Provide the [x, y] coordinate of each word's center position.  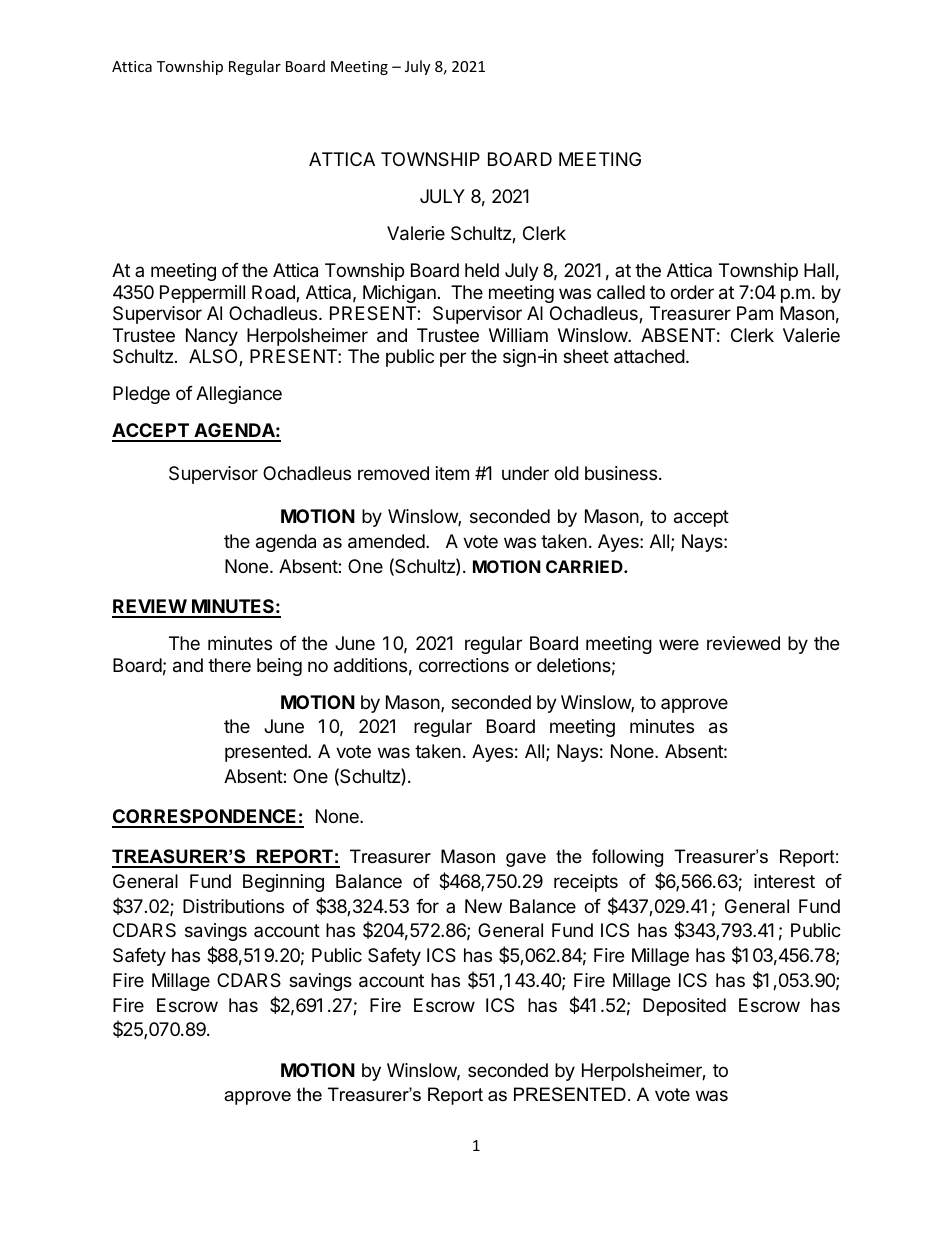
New [483, 906]
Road [274, 293]
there [229, 665]
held [482, 270]
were [679, 644]
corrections [464, 665]
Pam [755, 313]
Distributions [233, 906]
